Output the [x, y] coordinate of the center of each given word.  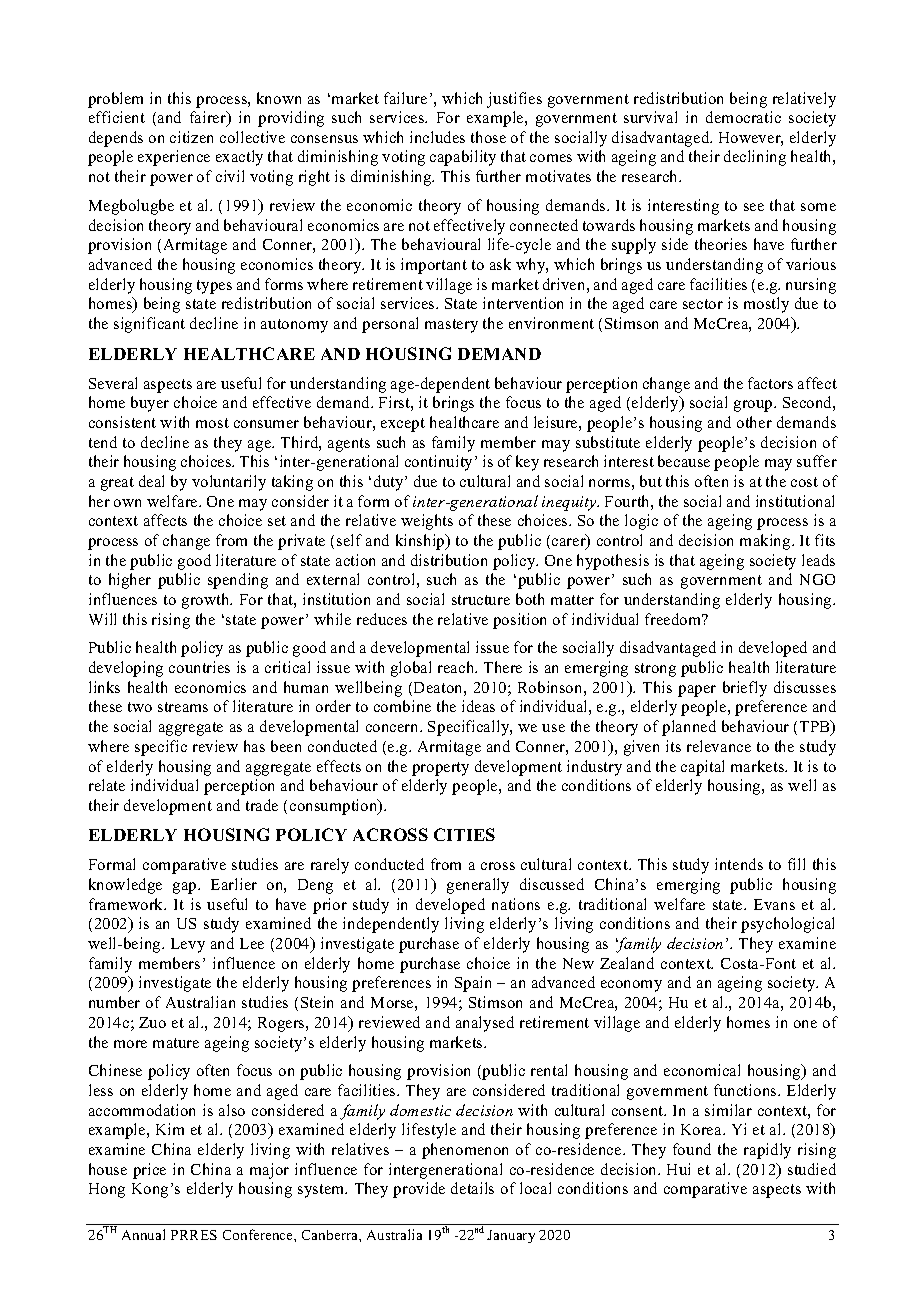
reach [457, 667]
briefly [745, 689]
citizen [191, 137]
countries [199, 667]
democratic [743, 117]
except [403, 425]
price [149, 1171]
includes [437, 137]
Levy [188, 945]
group [754, 406]
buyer [150, 404]
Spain [473, 984]
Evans [774, 904]
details [472, 1188]
